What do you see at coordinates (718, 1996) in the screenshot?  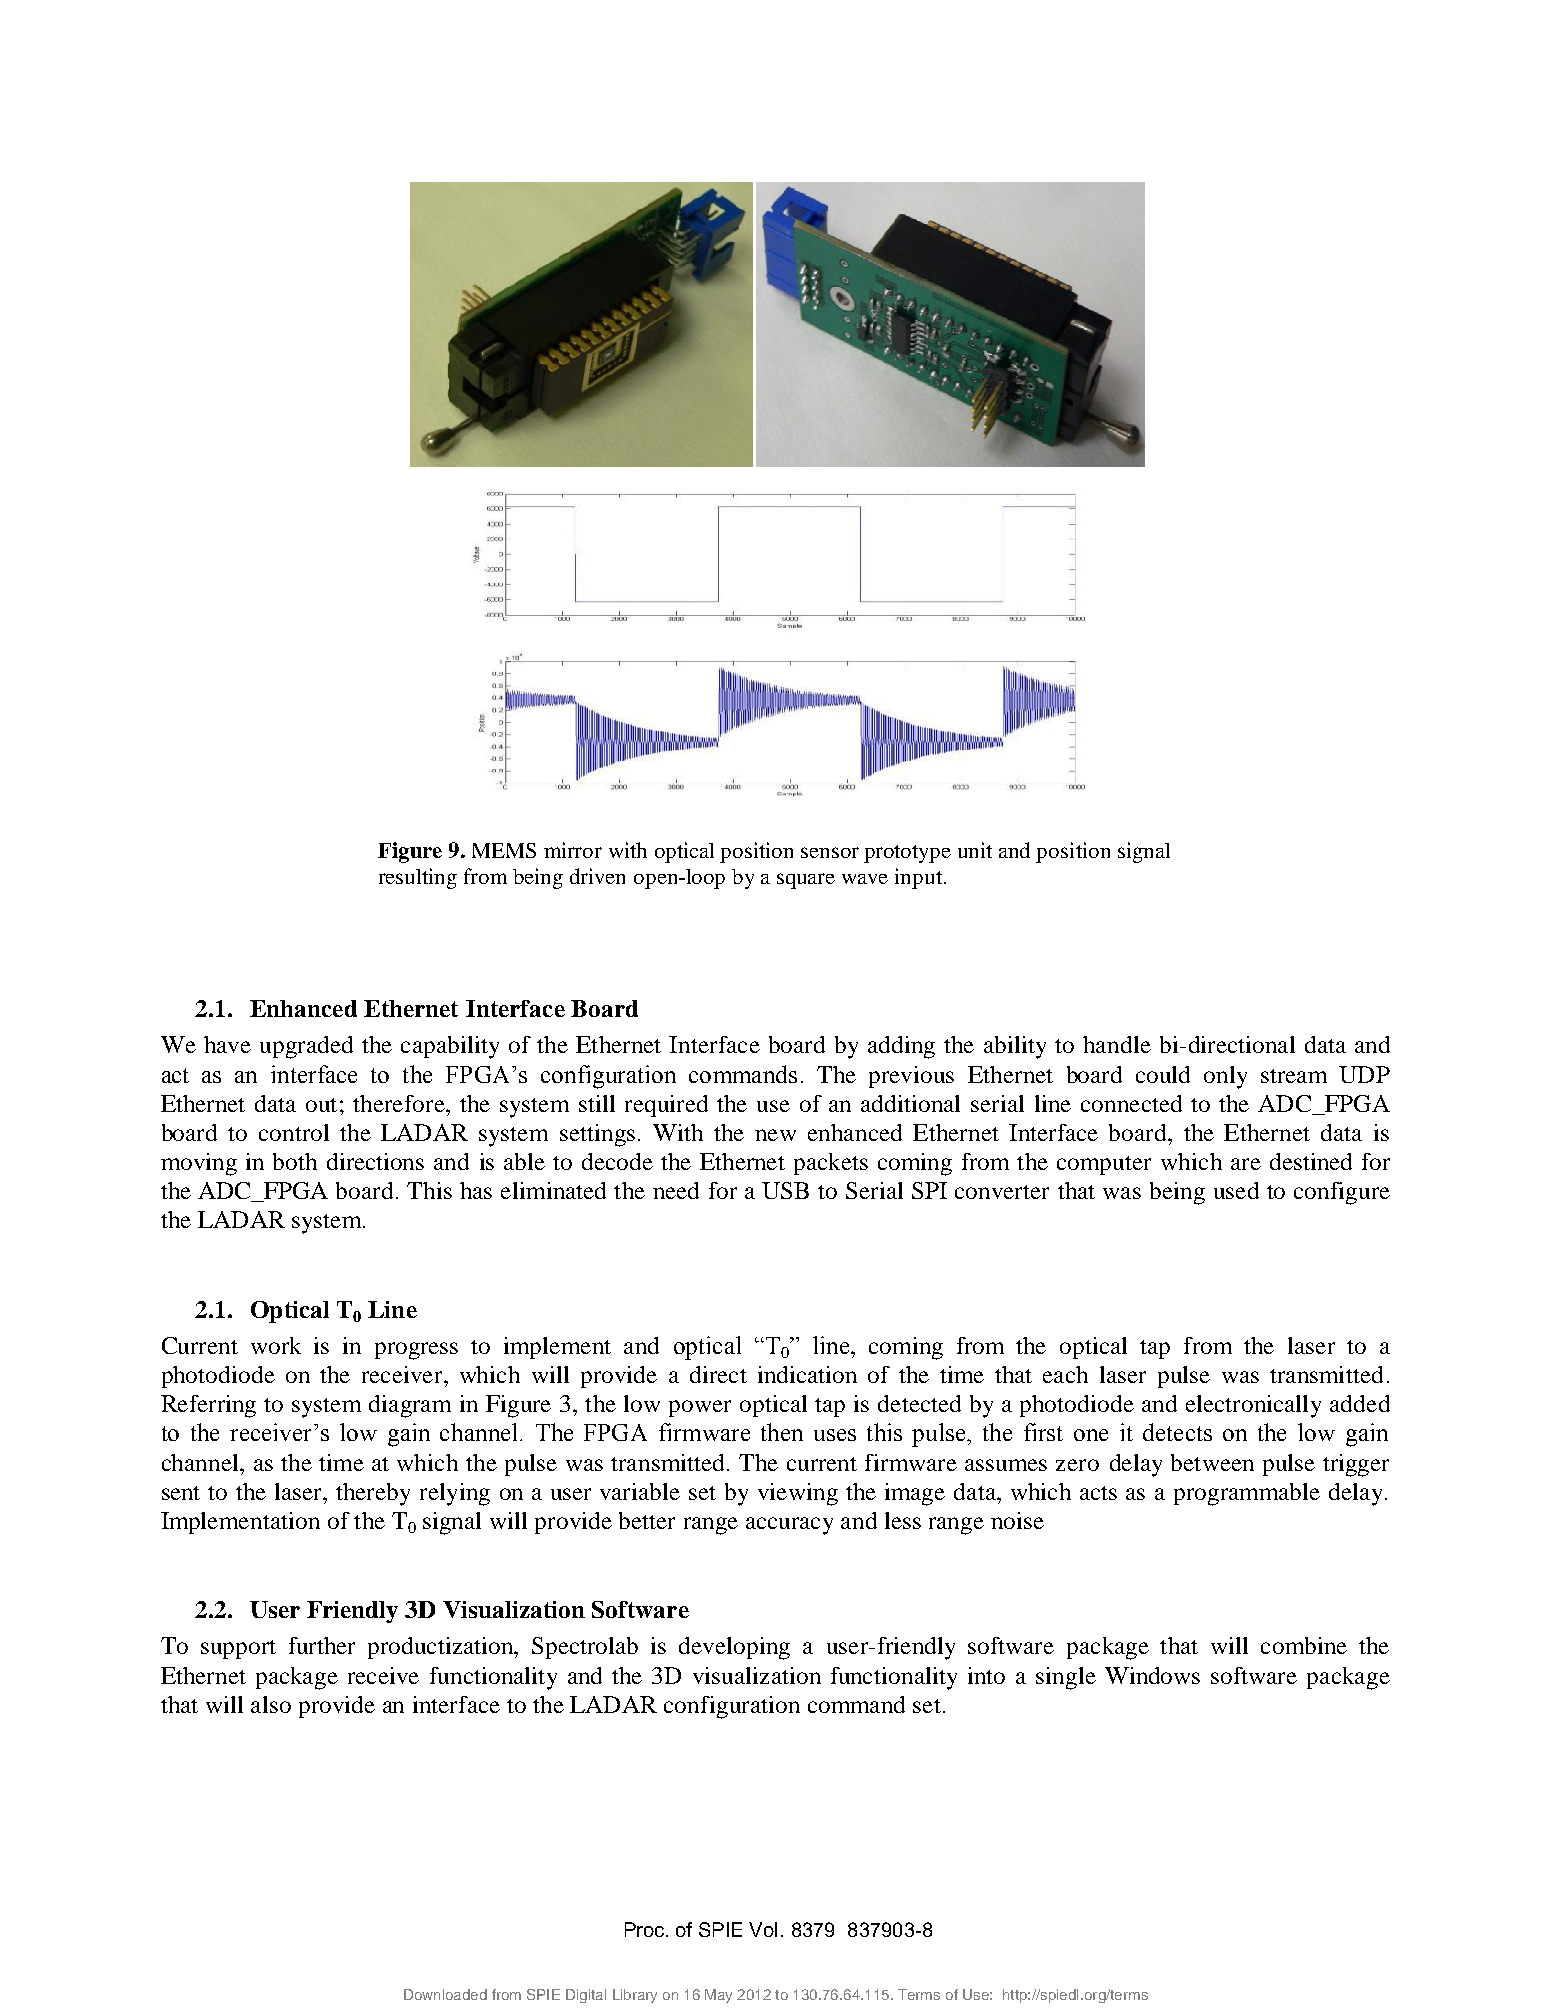 I see `May` at bounding box center [718, 1996].
